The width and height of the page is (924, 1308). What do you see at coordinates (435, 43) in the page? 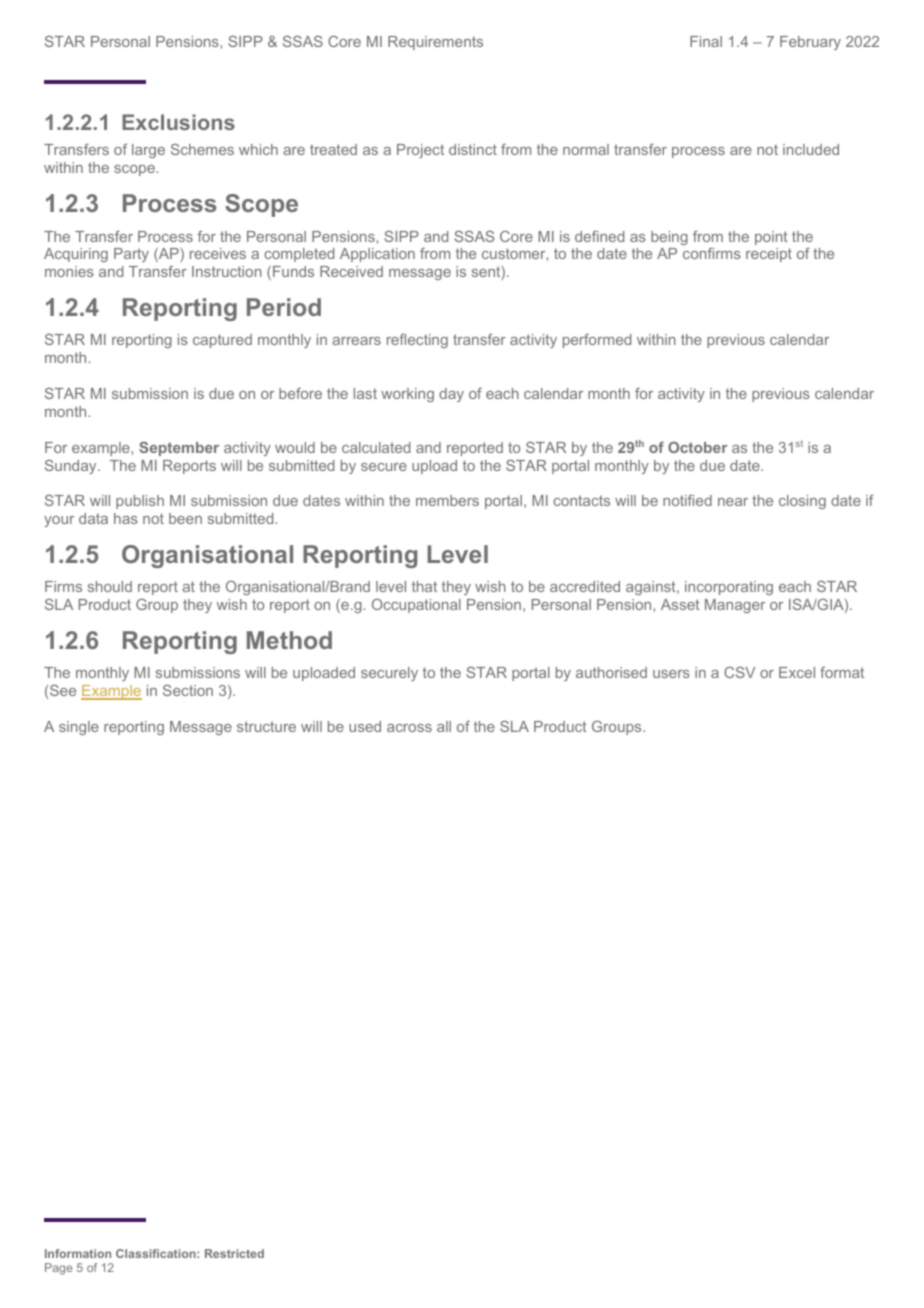
I see `Requirements` at bounding box center [435, 43].
